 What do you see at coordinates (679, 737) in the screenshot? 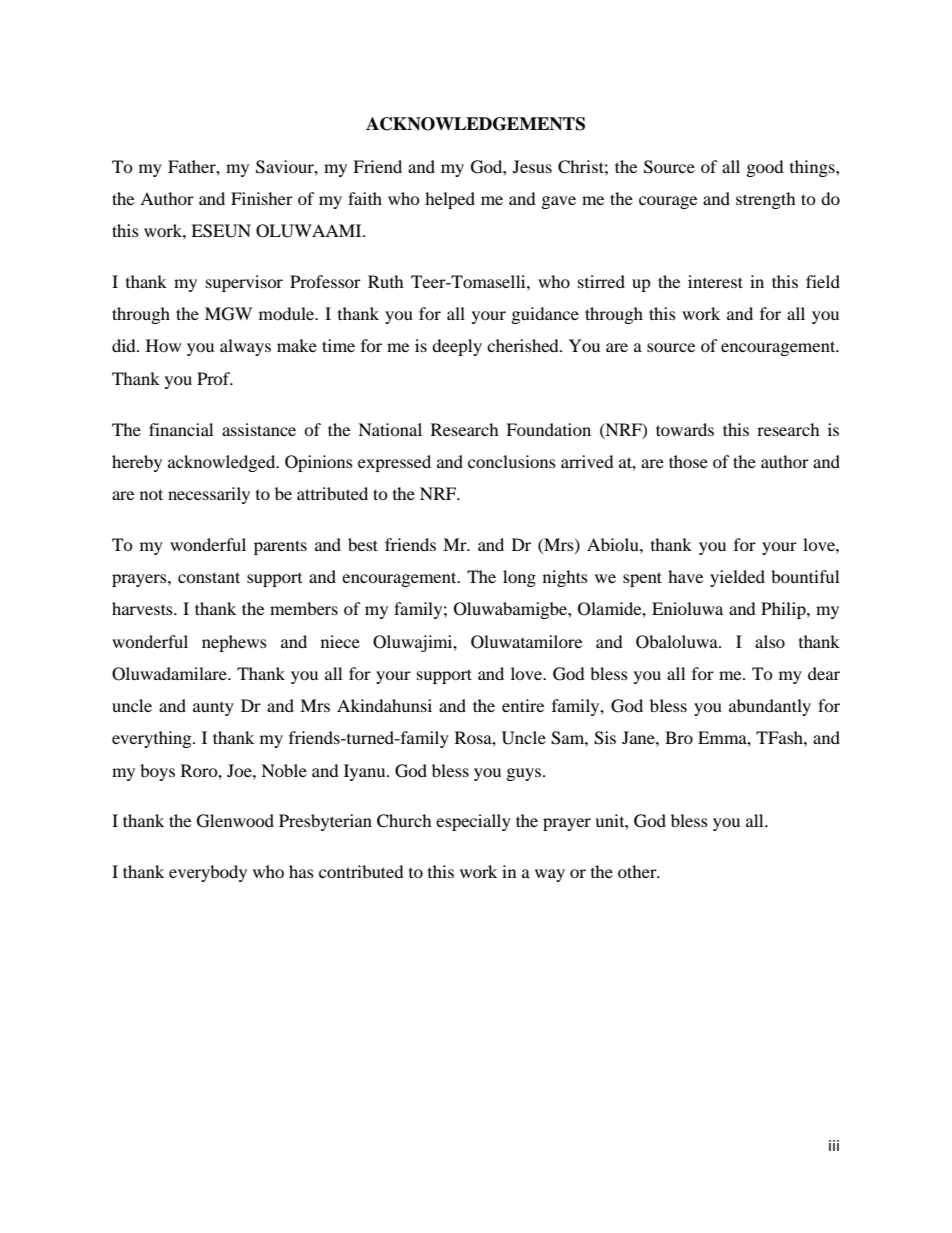
I see `Bro` at bounding box center [679, 737].
